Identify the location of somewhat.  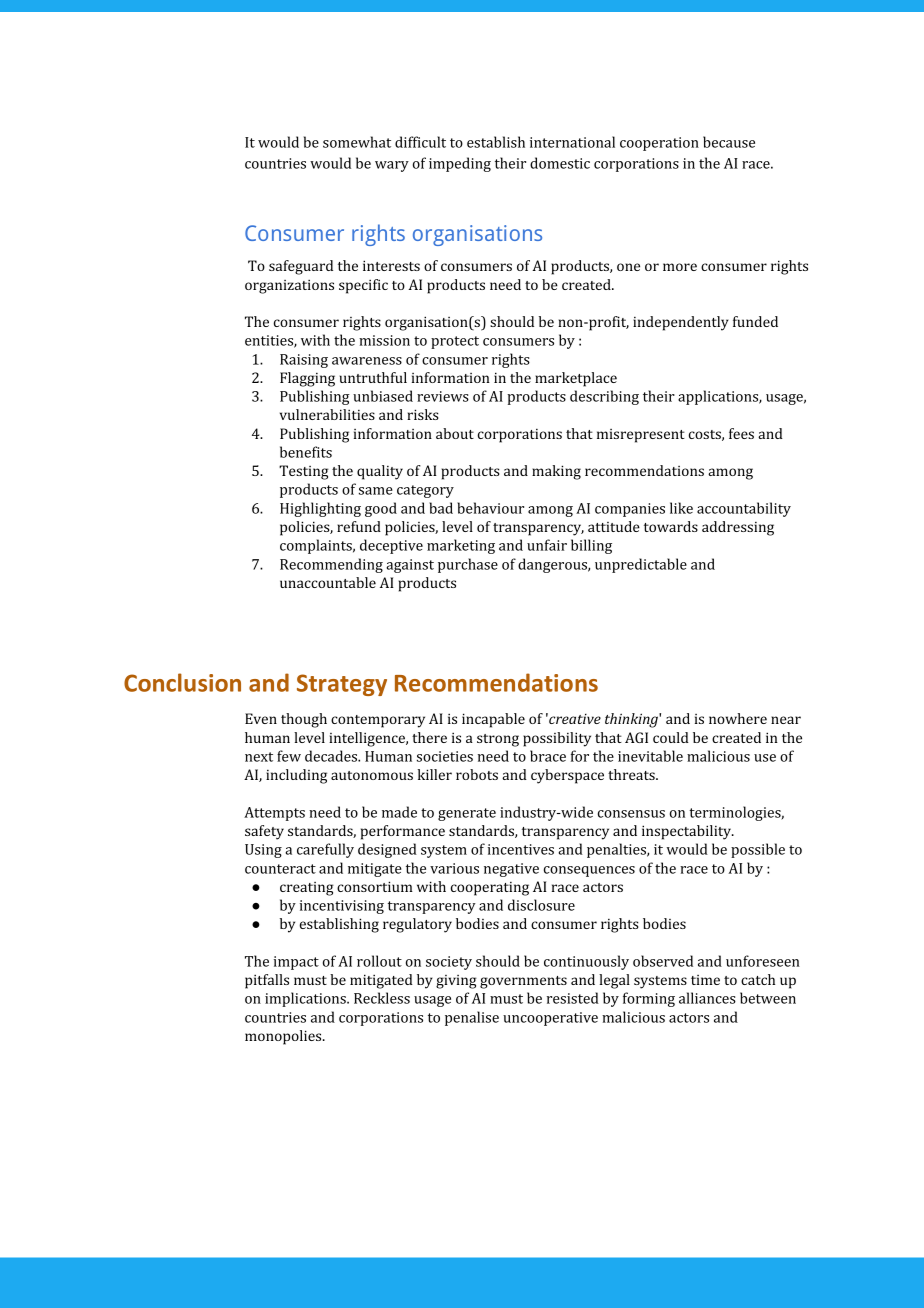
(357, 142).
